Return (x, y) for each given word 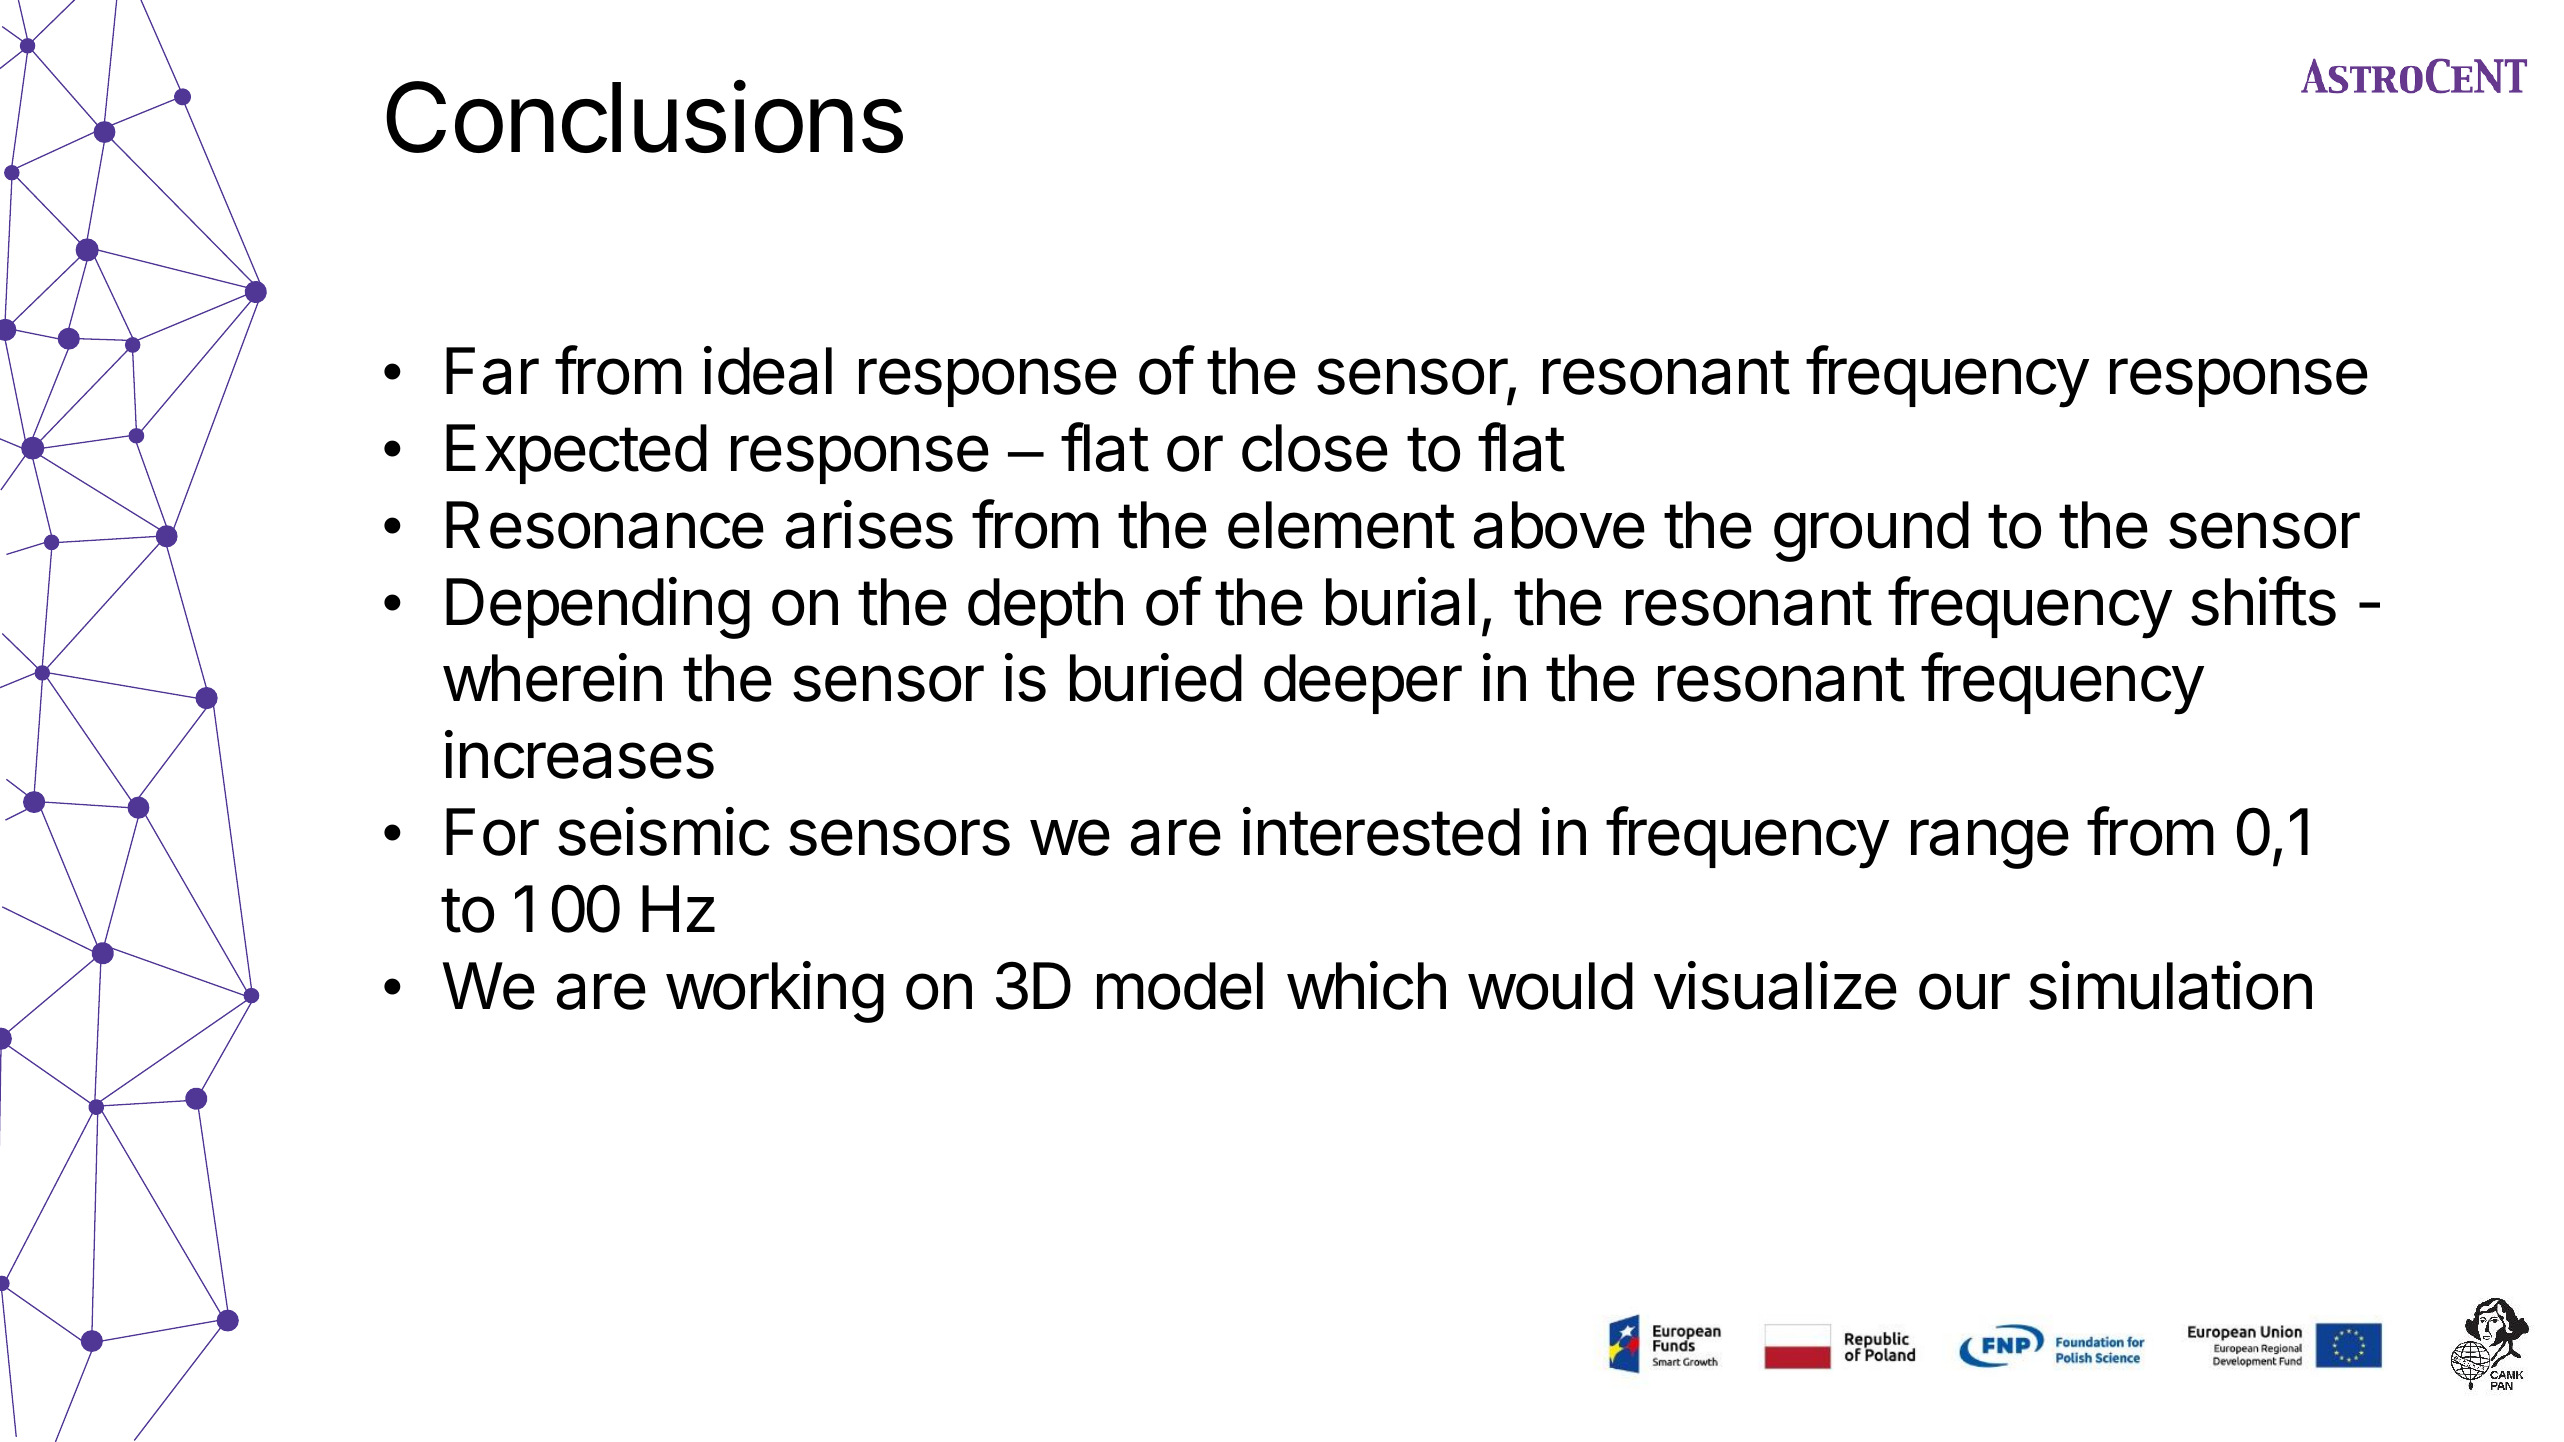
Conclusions (644, 116)
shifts (2263, 601)
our (1964, 991)
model (1180, 986)
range (1990, 844)
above (1559, 525)
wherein (552, 677)
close (1315, 448)
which (1366, 985)
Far (492, 371)
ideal (768, 370)
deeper (1363, 684)
